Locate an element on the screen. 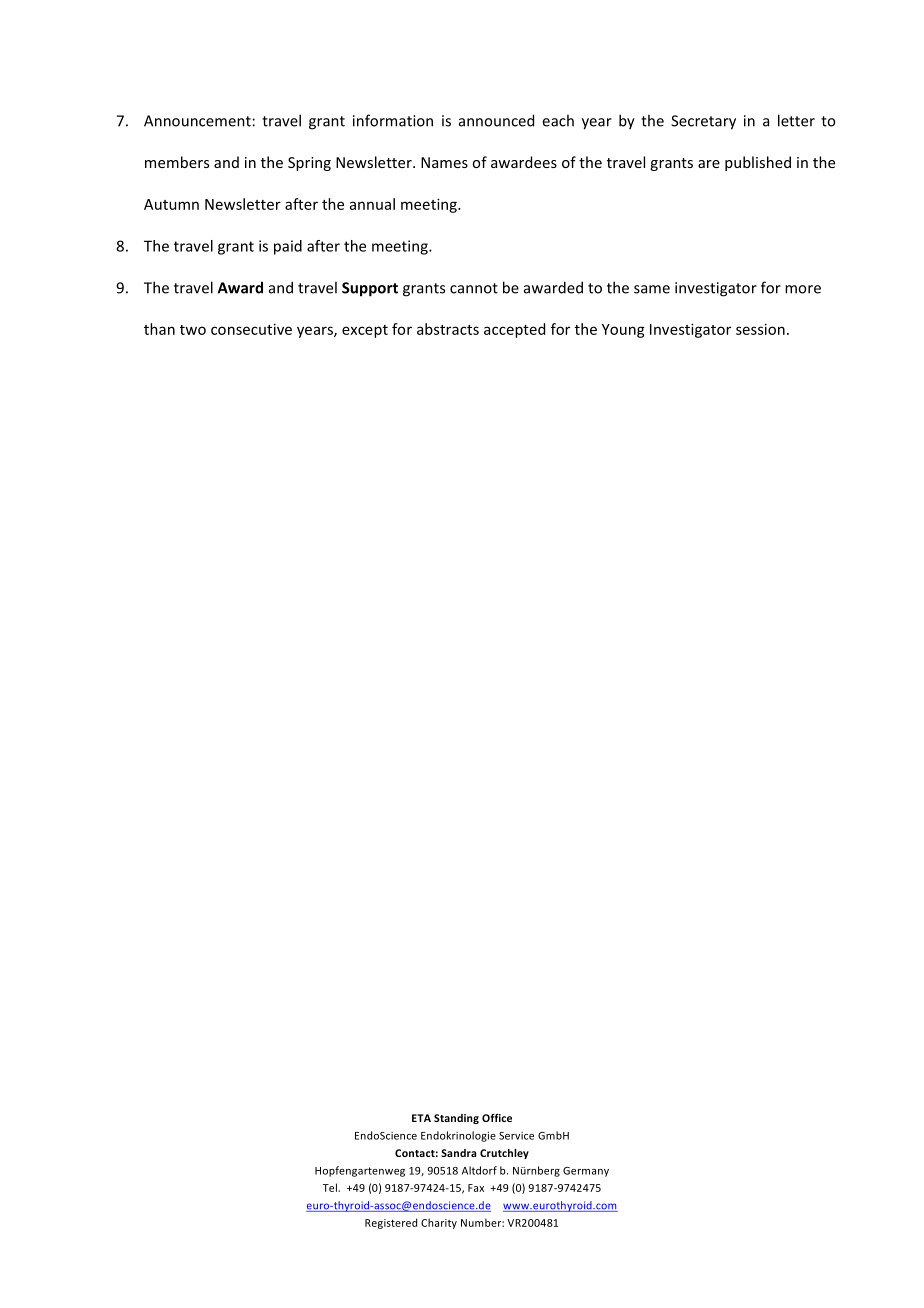  Names is located at coordinates (444, 162).
